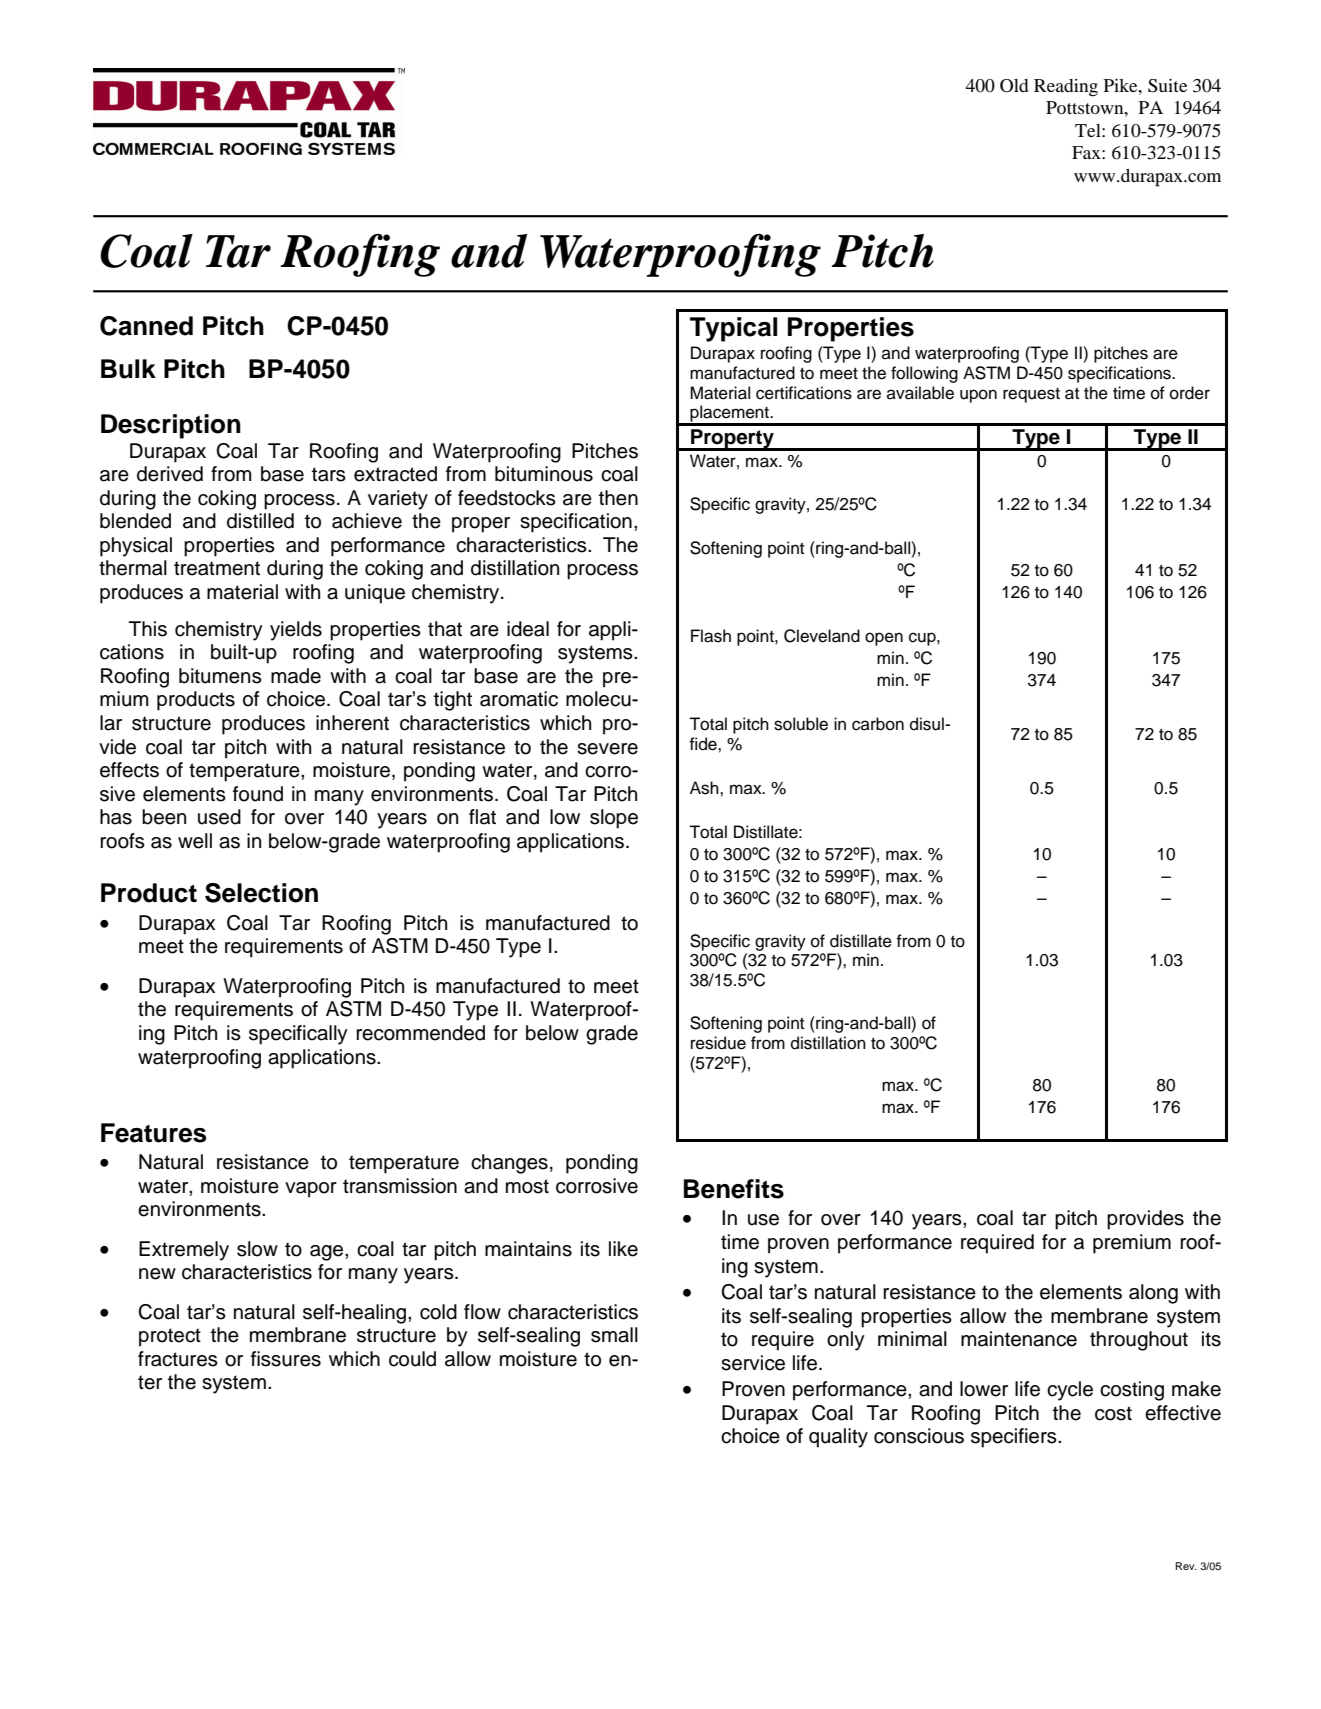  I want to click on treatment, so click(217, 568).
